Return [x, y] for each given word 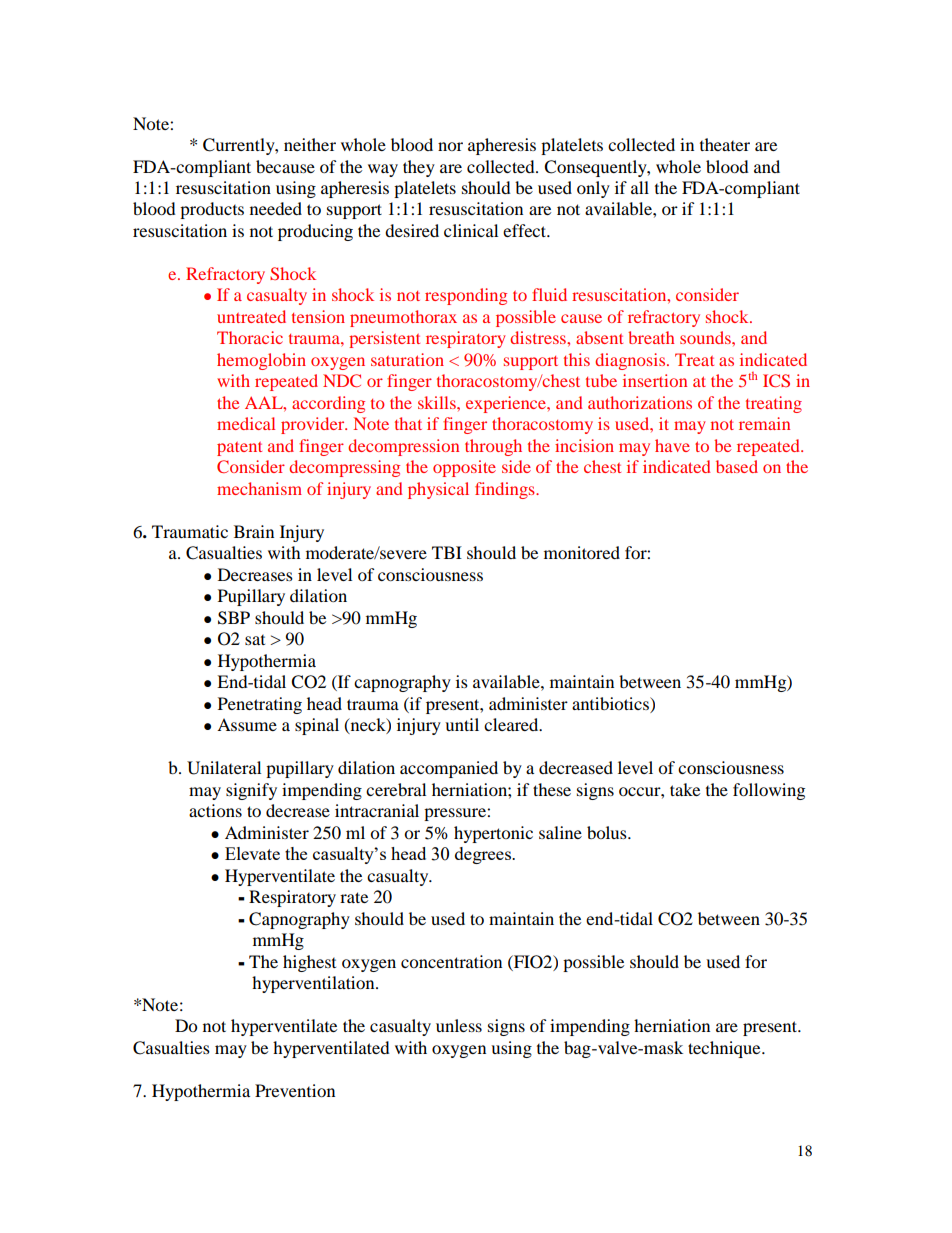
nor [450, 146]
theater [725, 144]
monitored [582, 552]
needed [276, 208]
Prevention [295, 1090]
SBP [234, 618]
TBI [447, 552]
